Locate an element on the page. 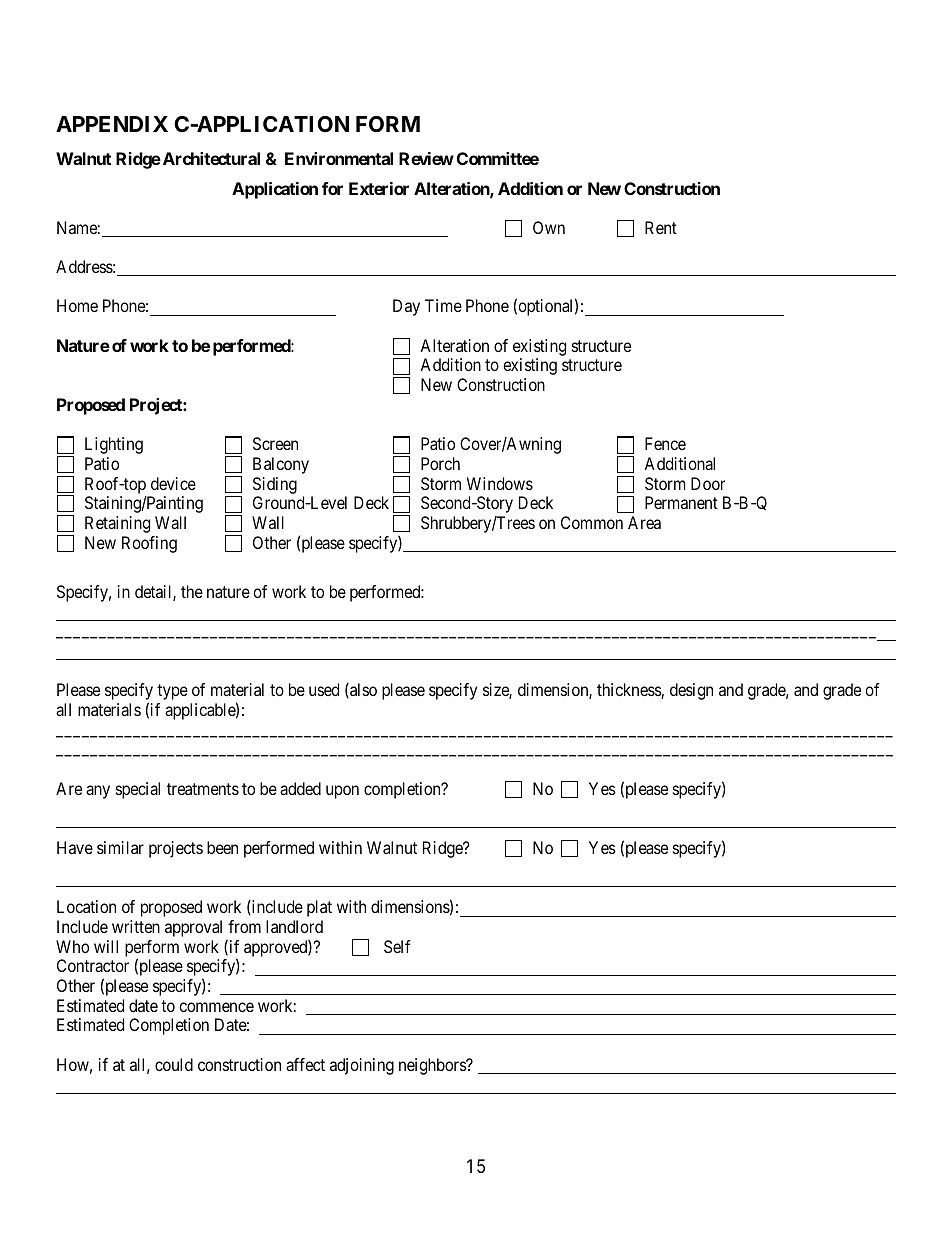 The width and height of the image is (952, 1233). also is located at coordinates (362, 690).
